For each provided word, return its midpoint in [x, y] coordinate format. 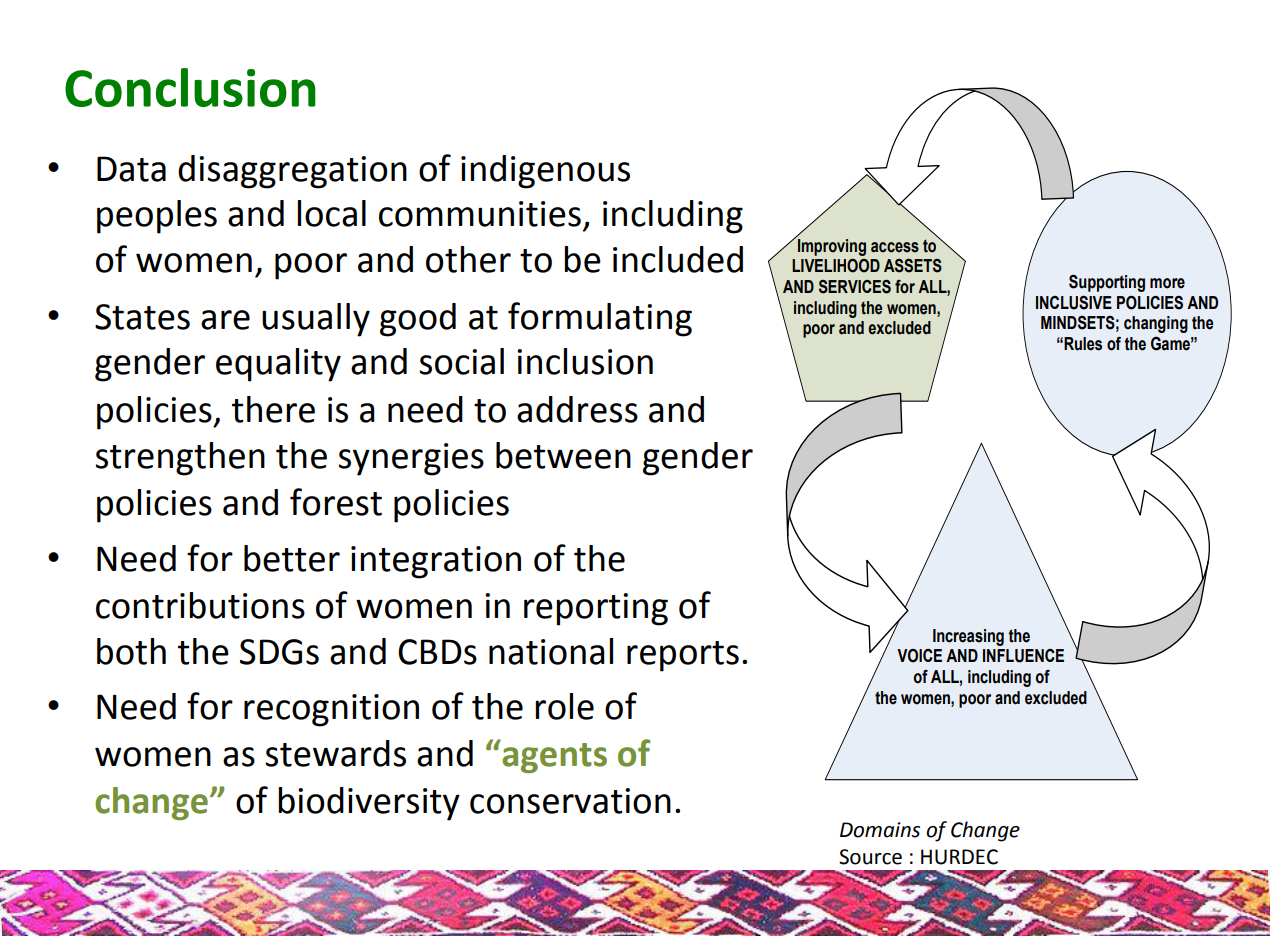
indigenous [545, 172]
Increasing [968, 637]
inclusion [585, 361]
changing [1156, 324]
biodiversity [369, 804]
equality [278, 365]
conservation [570, 801]
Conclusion [190, 87]
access [895, 247]
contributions [200, 605]
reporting [596, 609]
